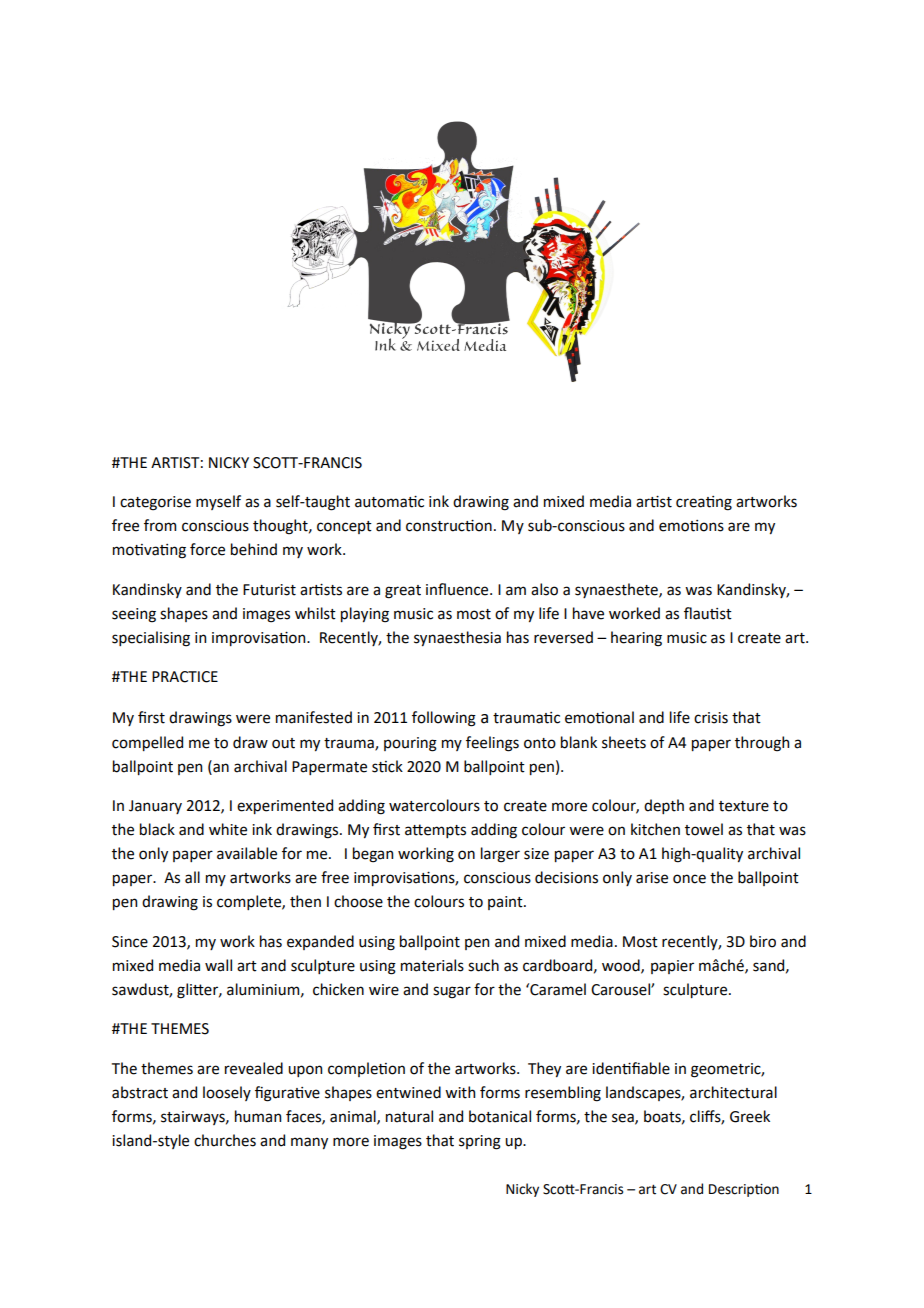  Describe the element at coordinates (254, 1068) in the screenshot. I see `revealed` at that location.
